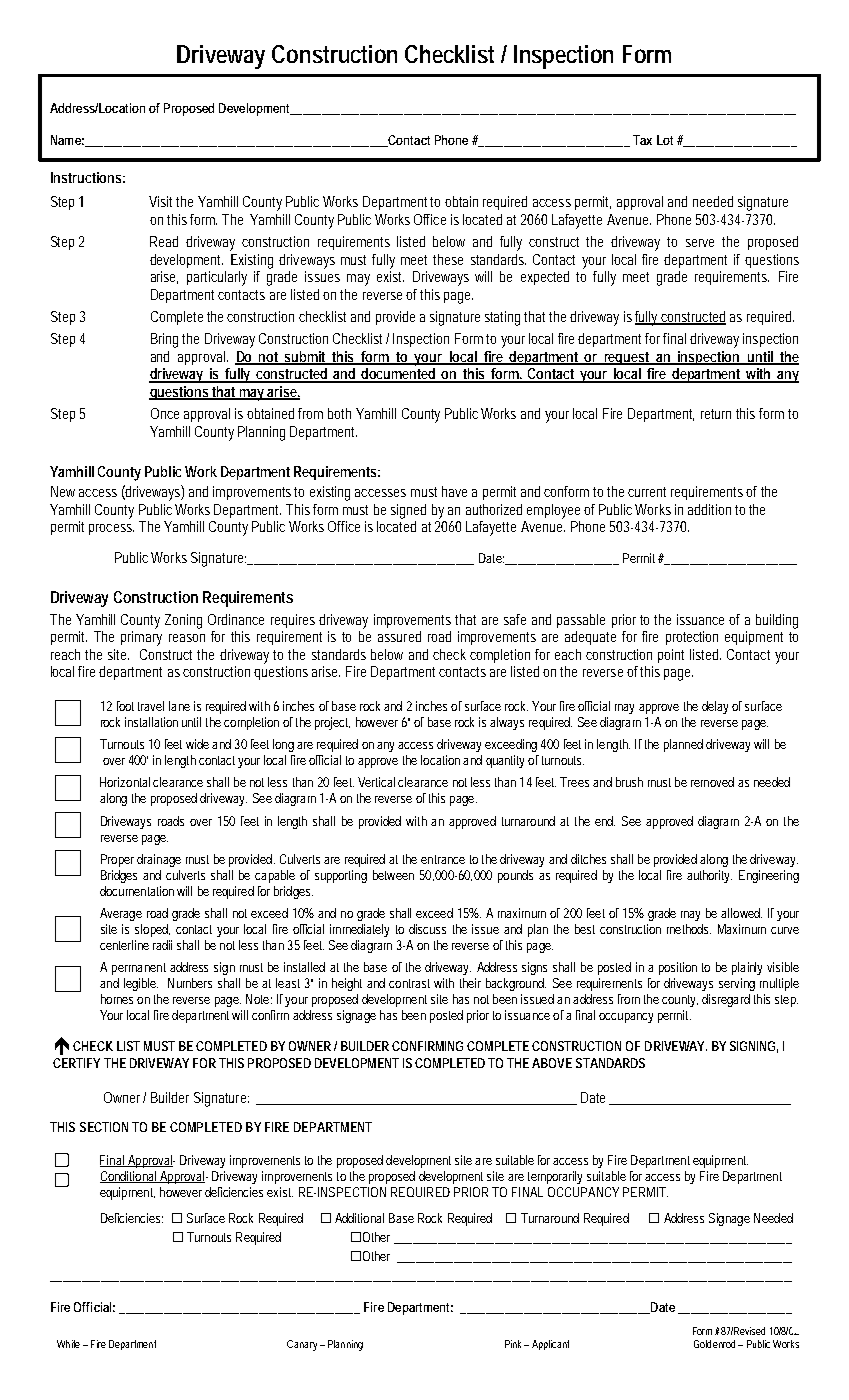  I want to click on discuss, so click(427, 929).
